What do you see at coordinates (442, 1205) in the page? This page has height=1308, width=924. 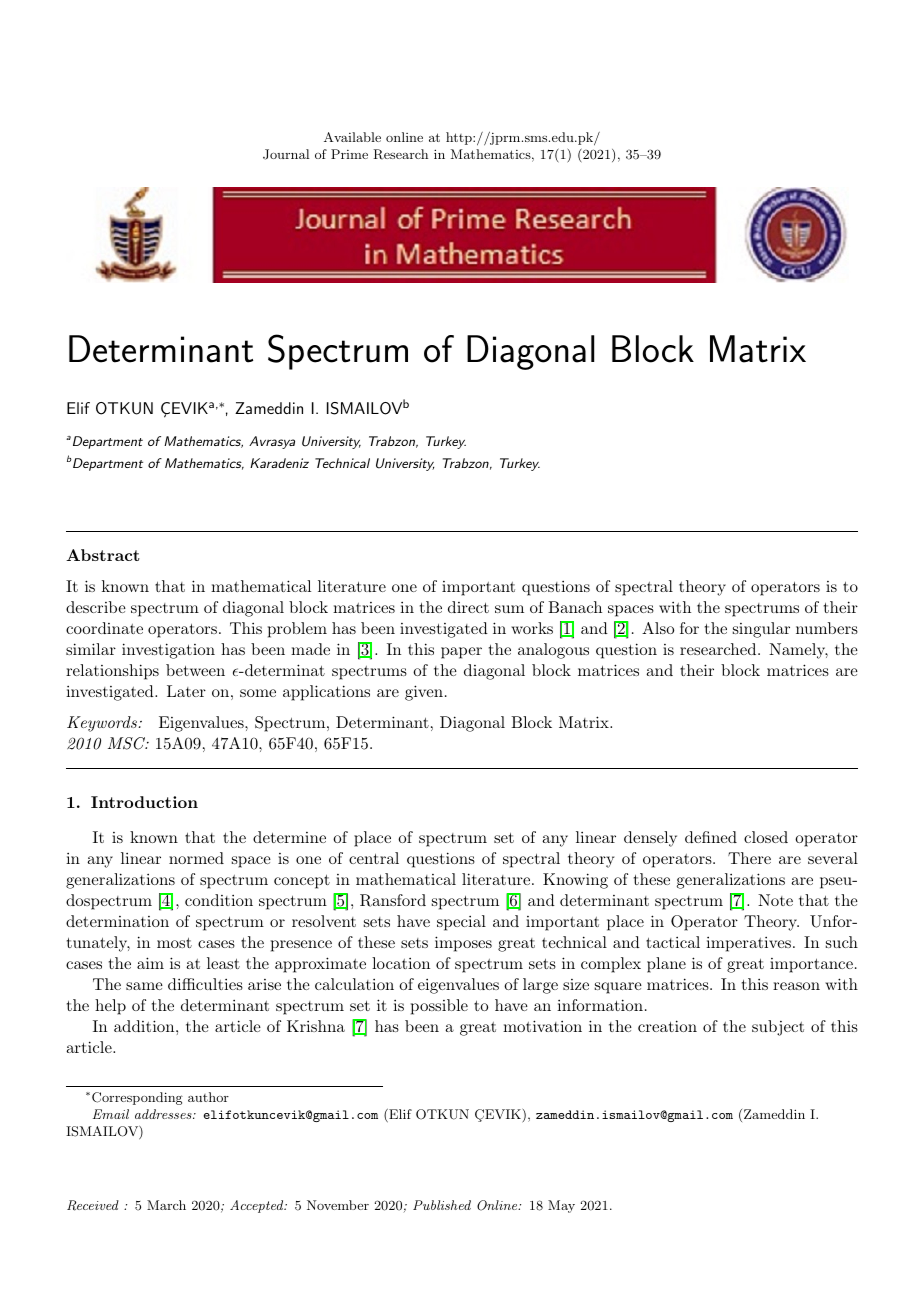 I see `Published` at bounding box center [442, 1205].
